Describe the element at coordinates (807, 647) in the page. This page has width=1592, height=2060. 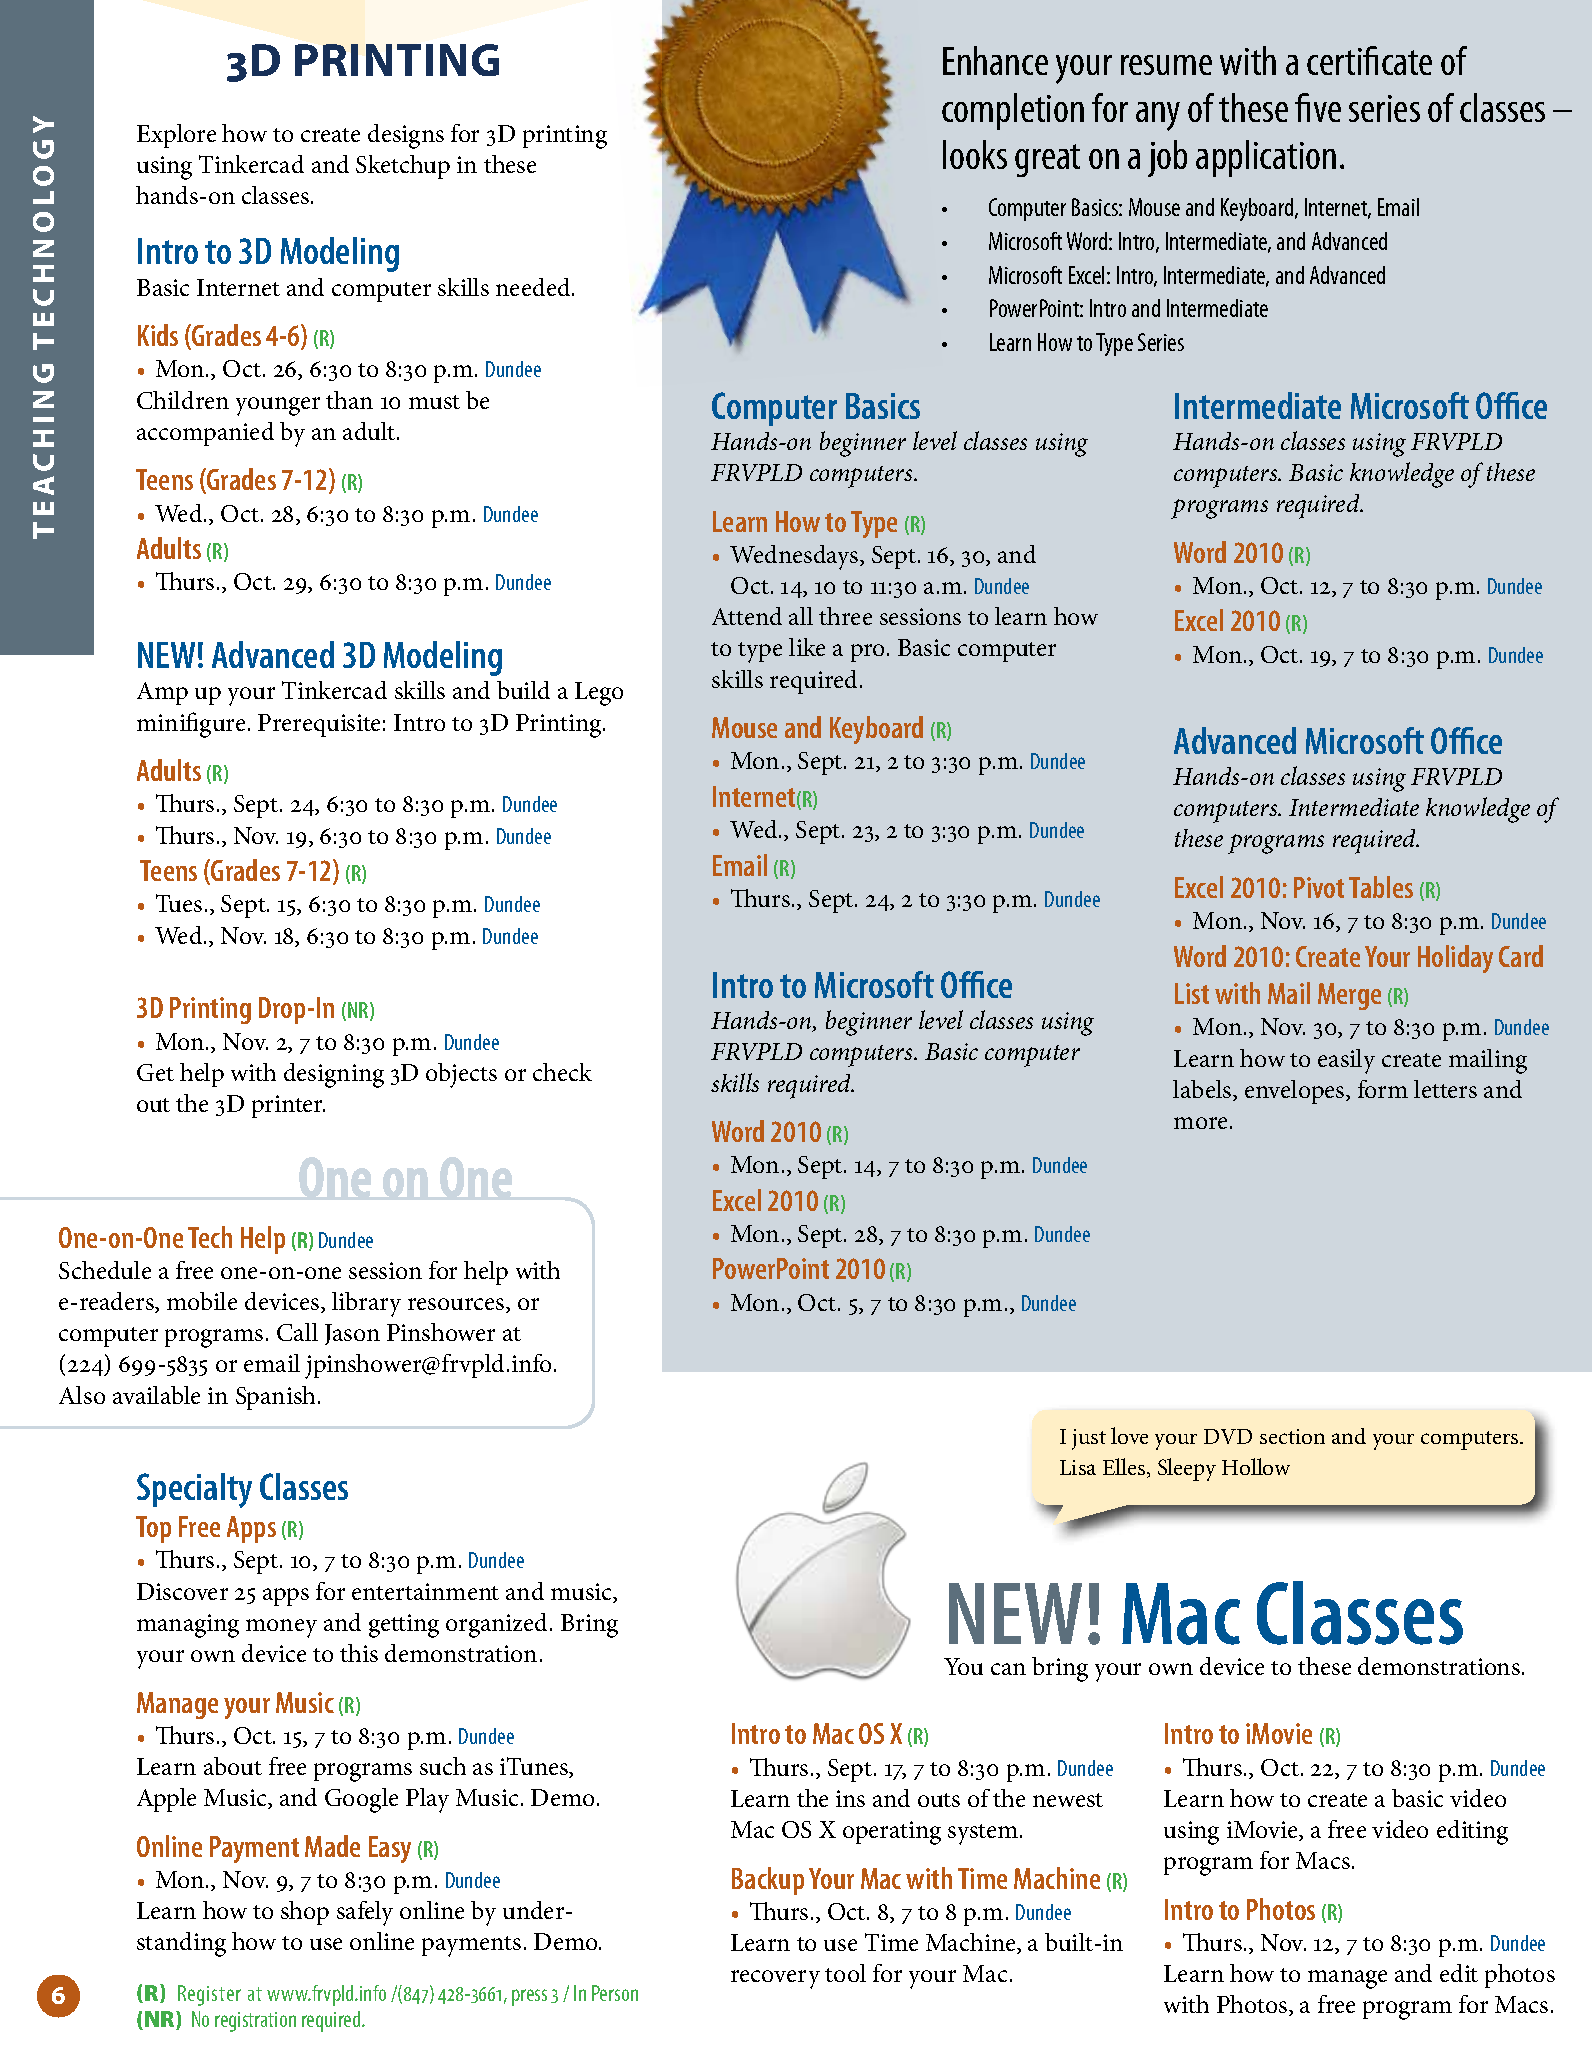
I see `like` at that location.
